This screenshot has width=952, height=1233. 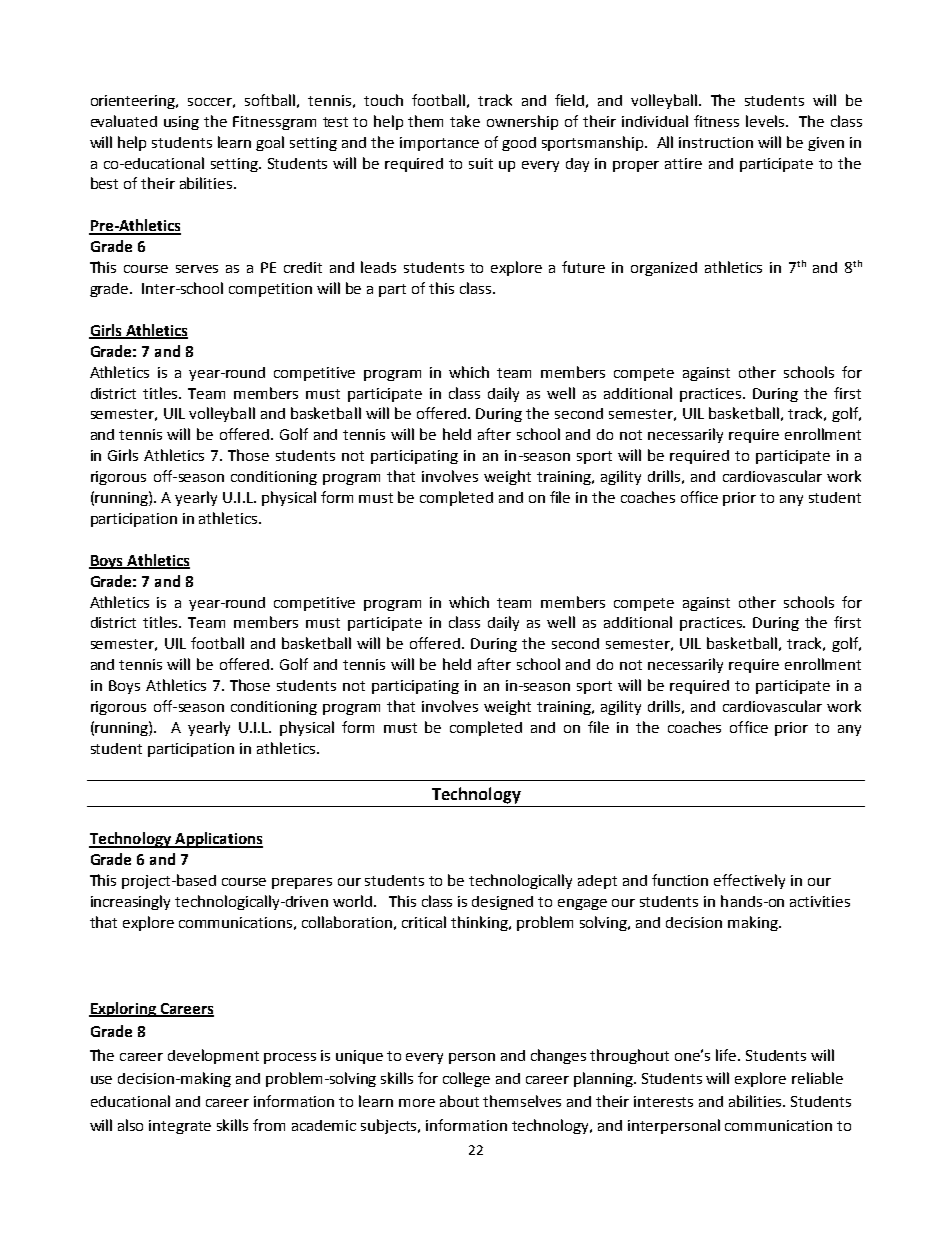 What do you see at coordinates (597, 882) in the screenshot?
I see `adept` at bounding box center [597, 882].
